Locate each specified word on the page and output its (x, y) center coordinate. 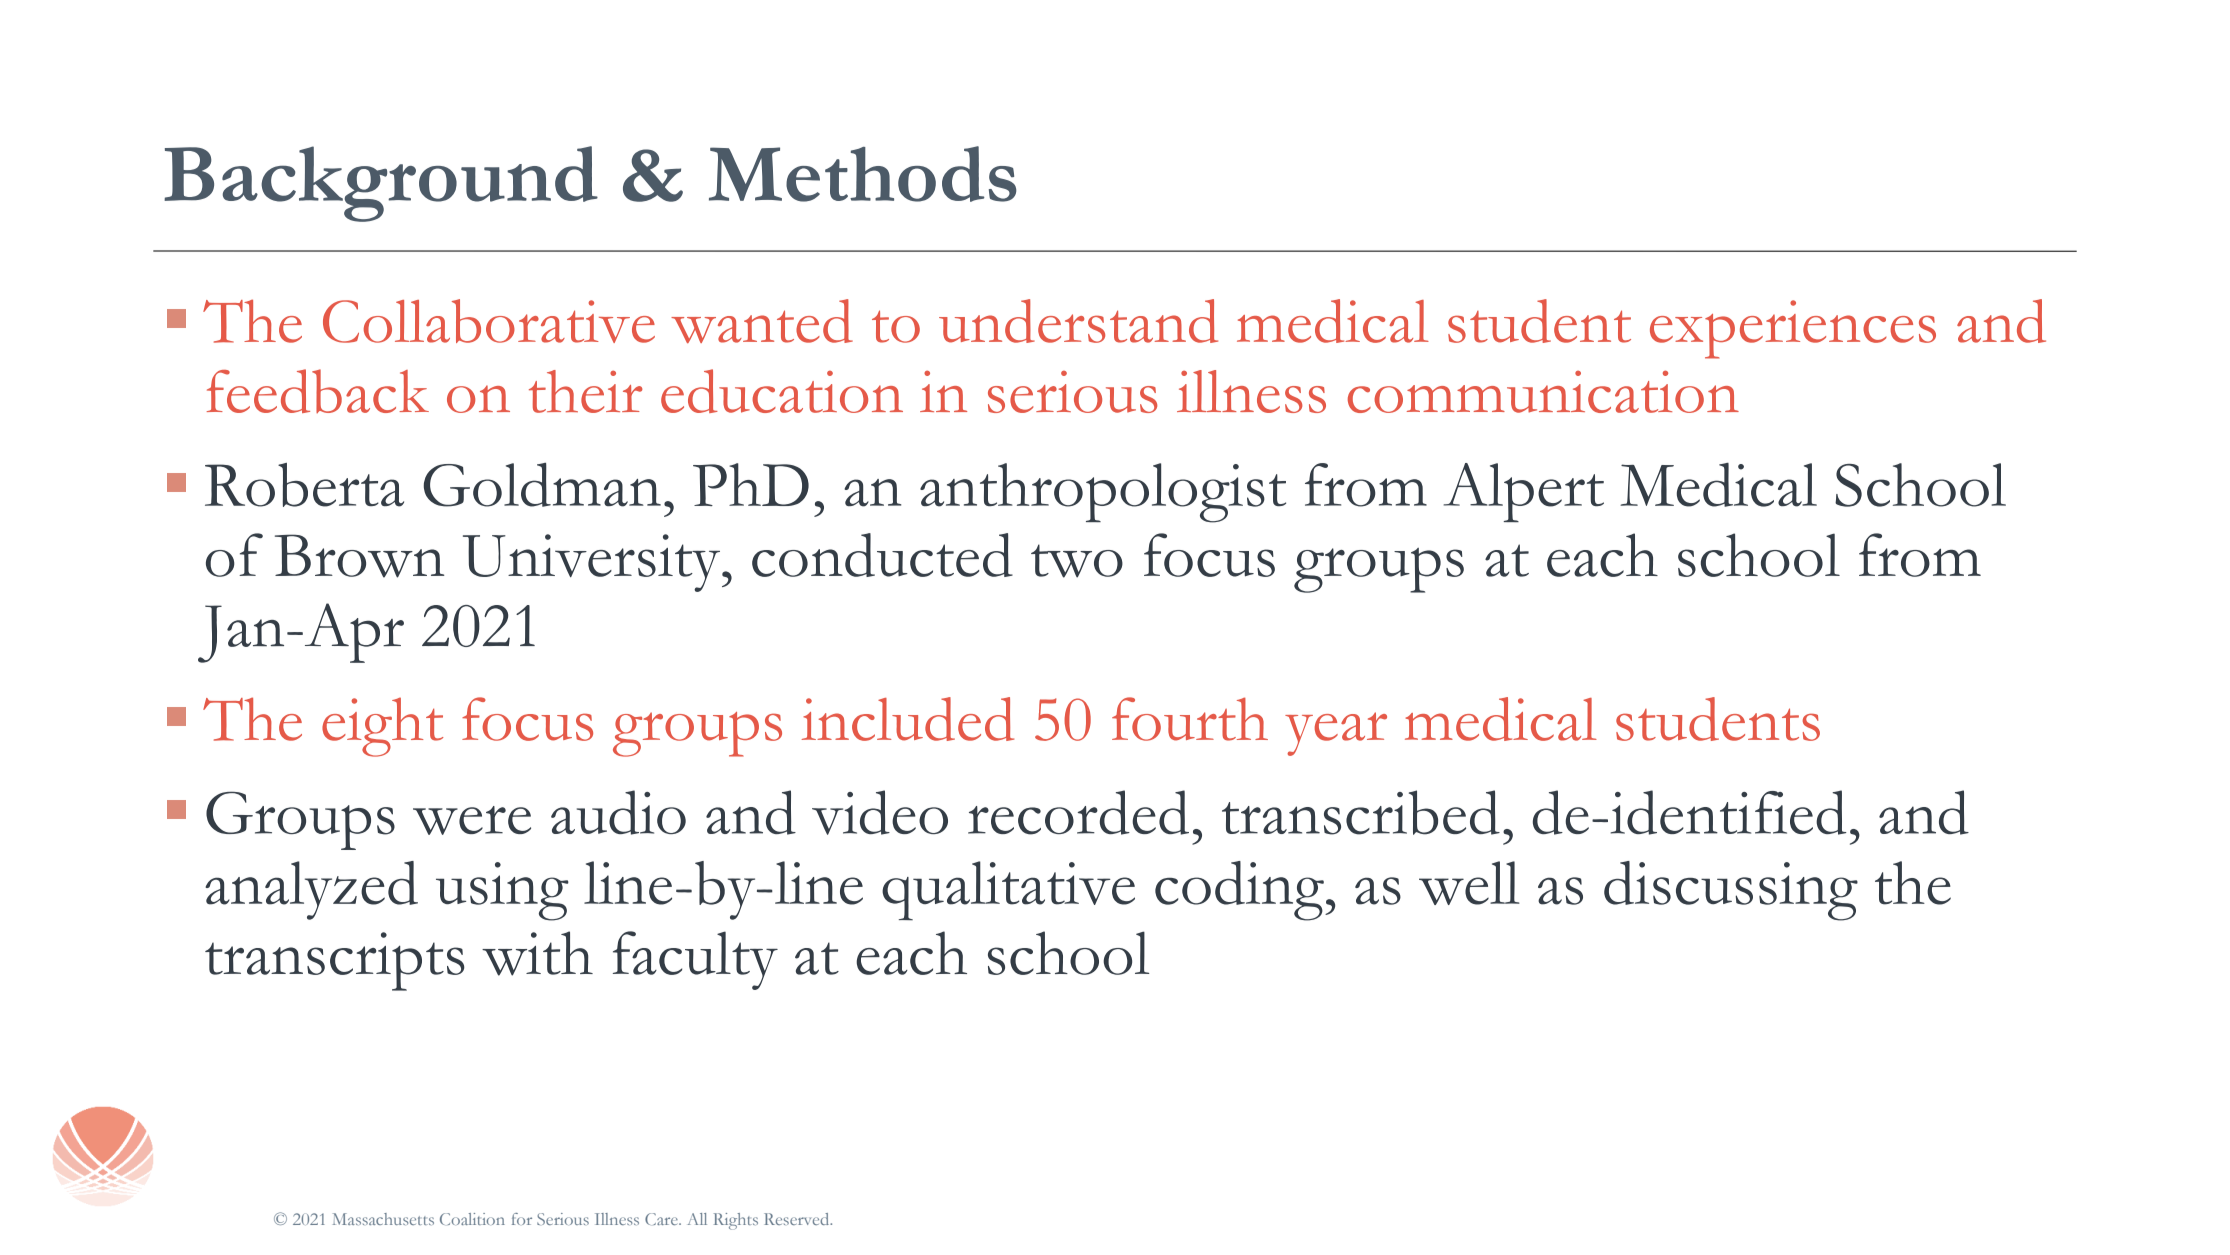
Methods (863, 174)
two (1077, 561)
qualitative (1008, 891)
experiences (1793, 329)
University (593, 563)
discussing (1731, 891)
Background (381, 184)
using (502, 891)
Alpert (1524, 493)
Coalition (472, 1219)
